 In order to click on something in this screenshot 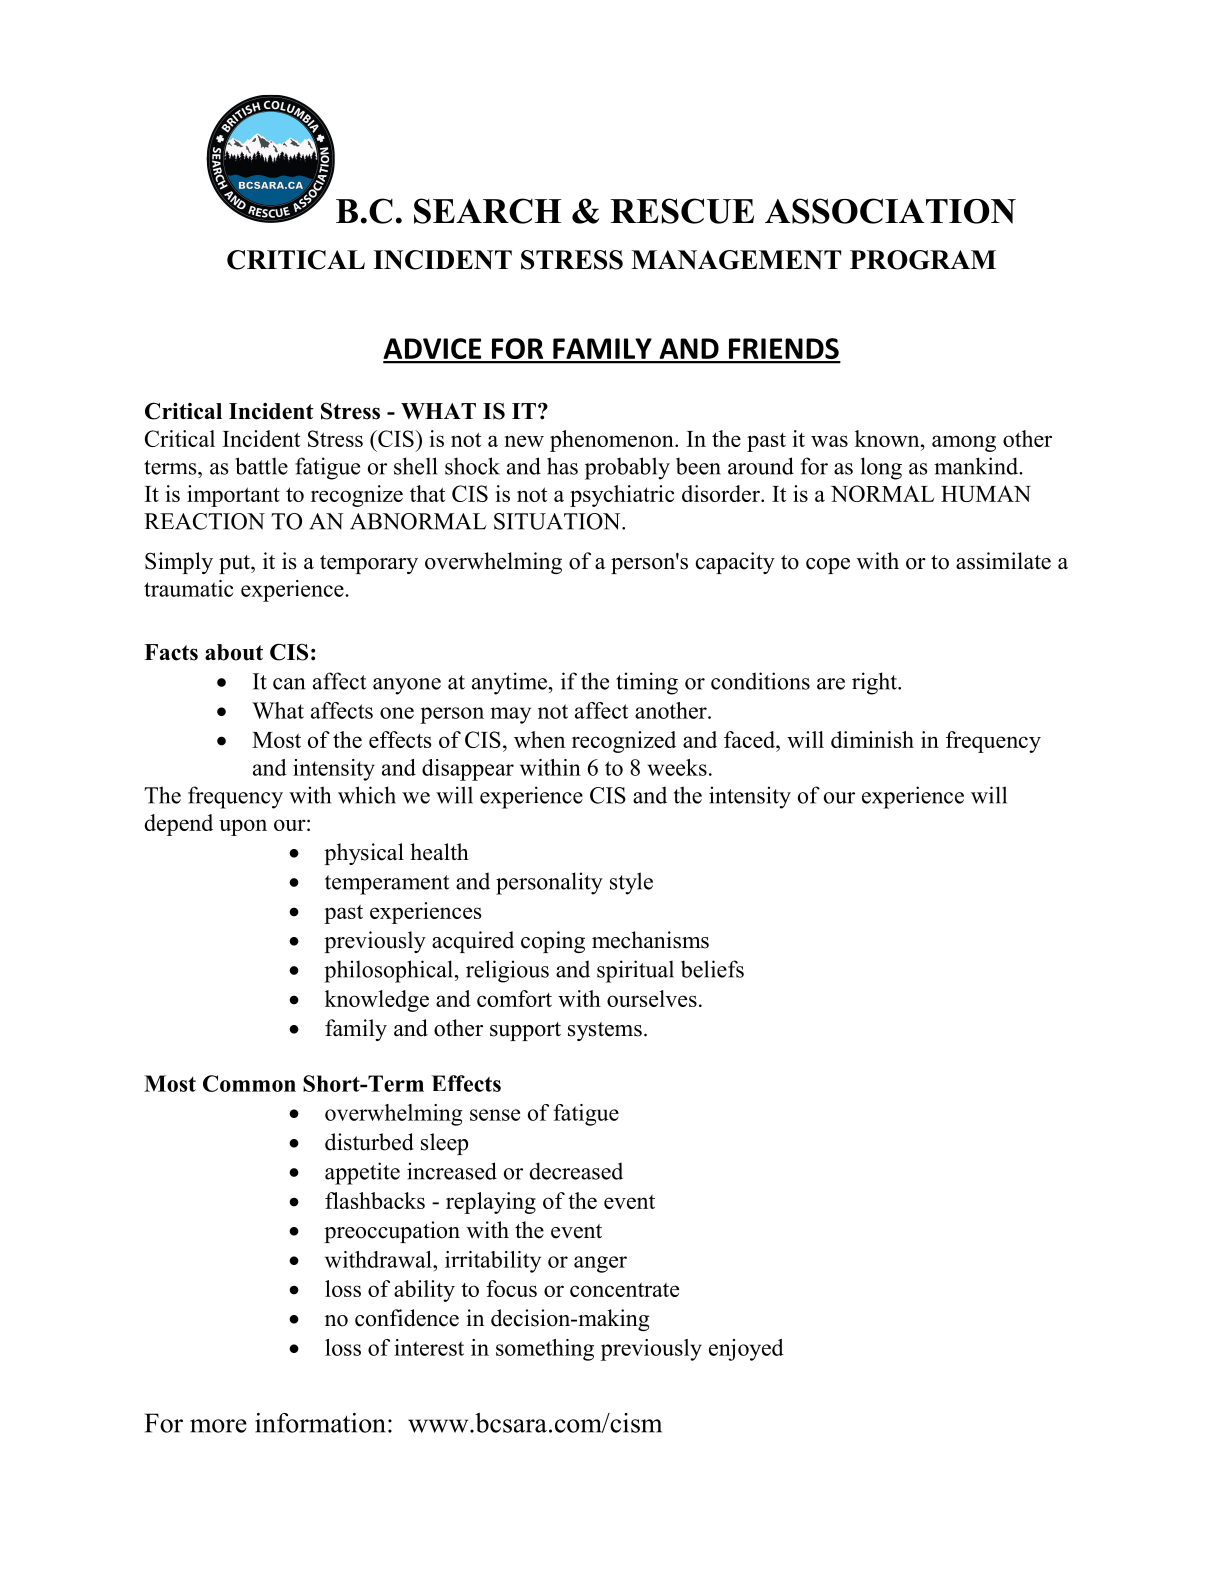, I will do `click(545, 1350)`.
